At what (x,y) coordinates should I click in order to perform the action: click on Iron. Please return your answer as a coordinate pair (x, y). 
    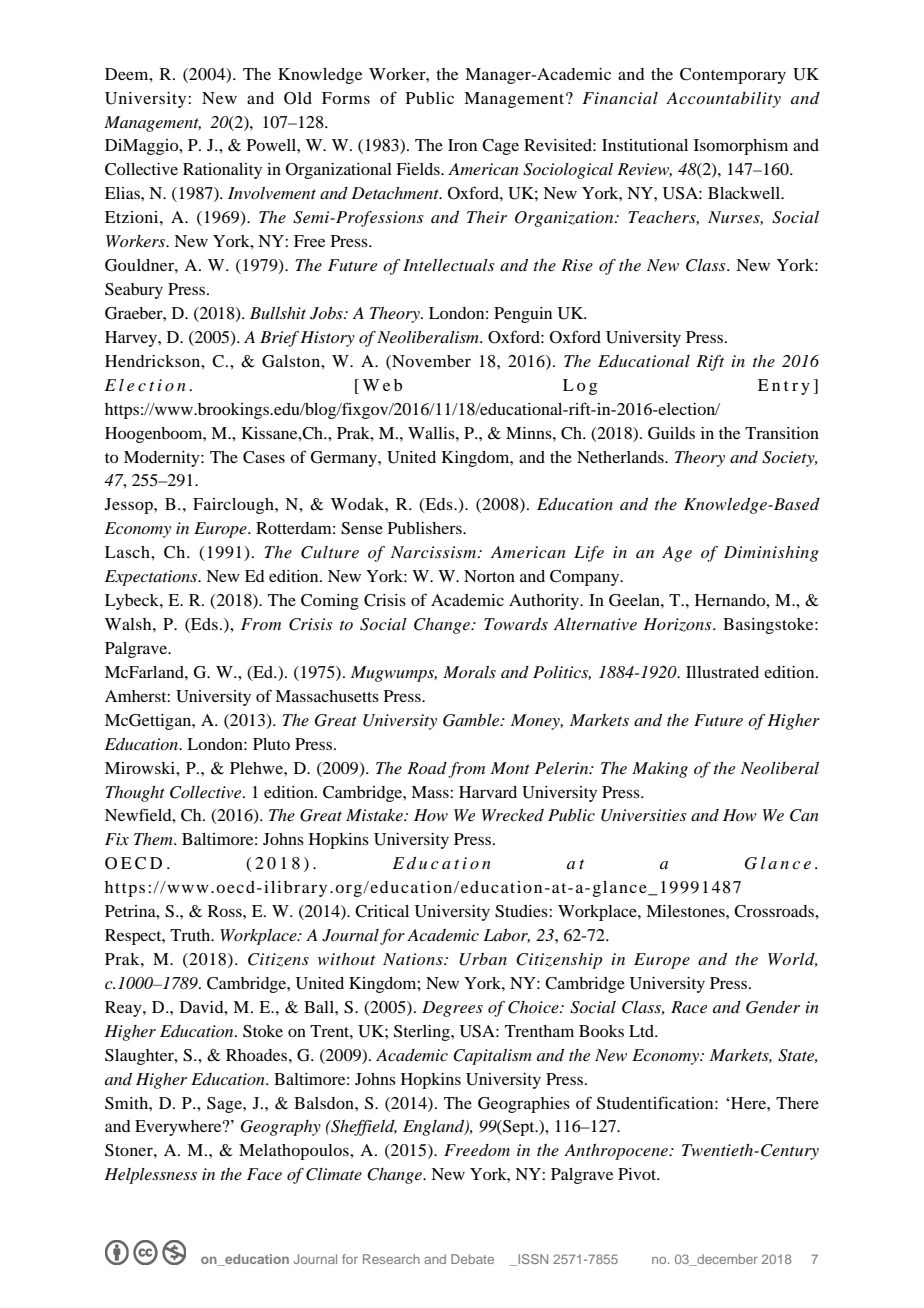
    Looking at the image, I should click on (462, 145).
